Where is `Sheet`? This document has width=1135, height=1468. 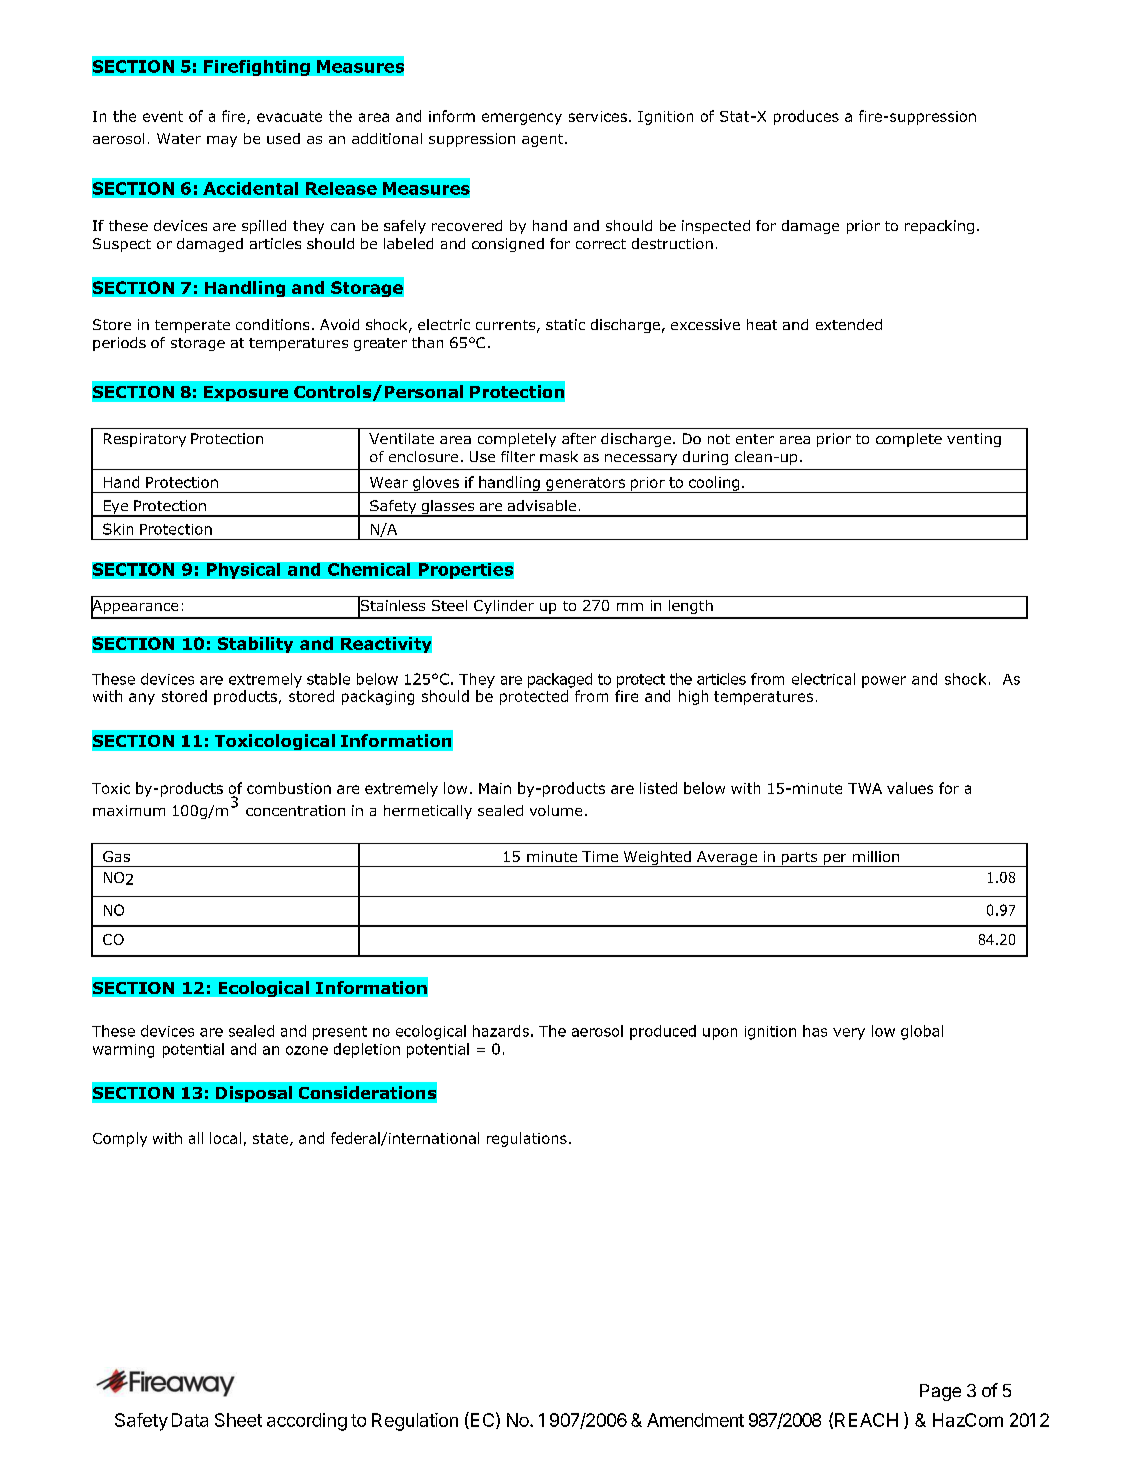
Sheet is located at coordinates (238, 1420).
